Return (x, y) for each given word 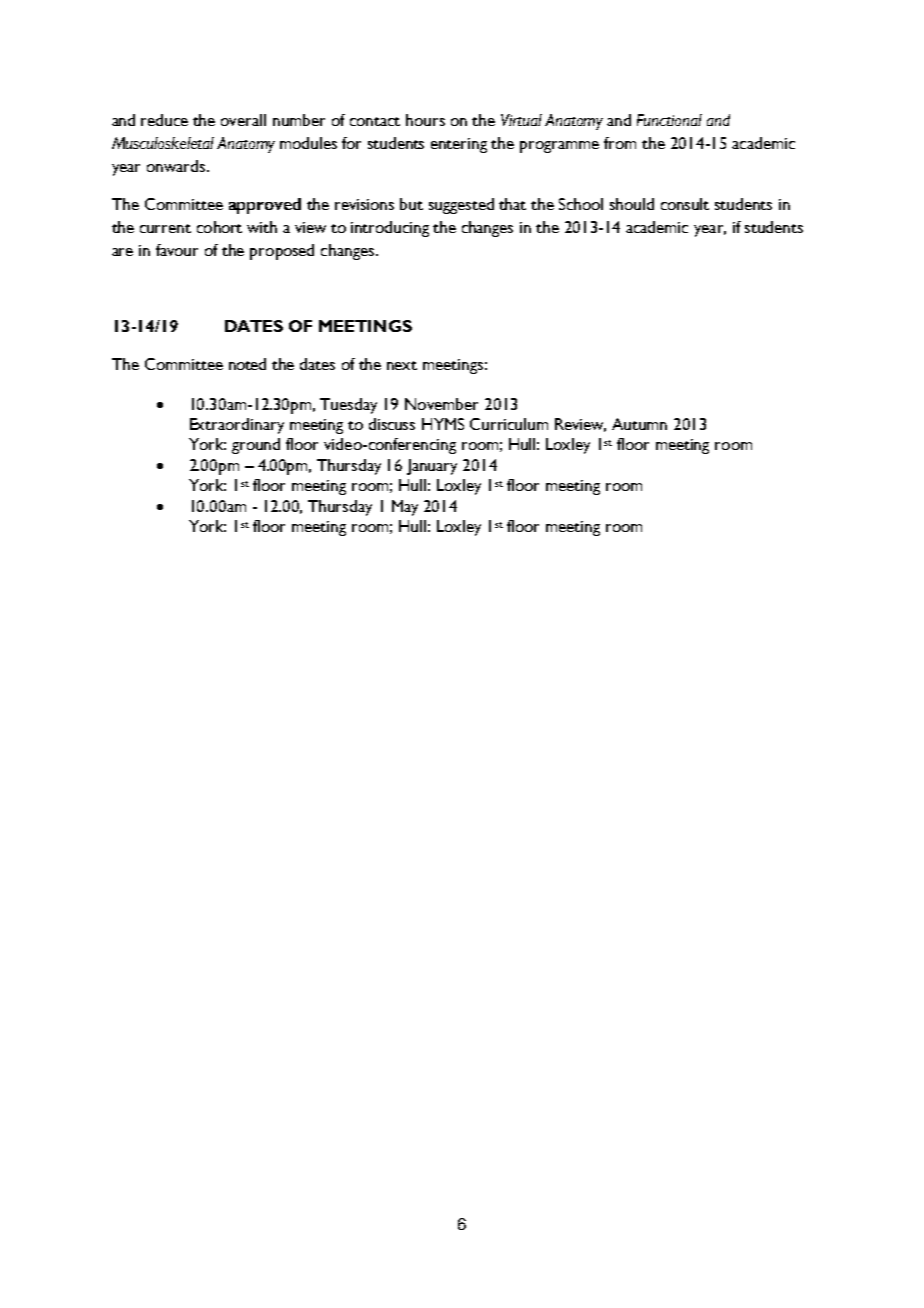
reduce (164, 120)
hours (425, 120)
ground (256, 446)
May (405, 508)
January (432, 467)
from (620, 143)
